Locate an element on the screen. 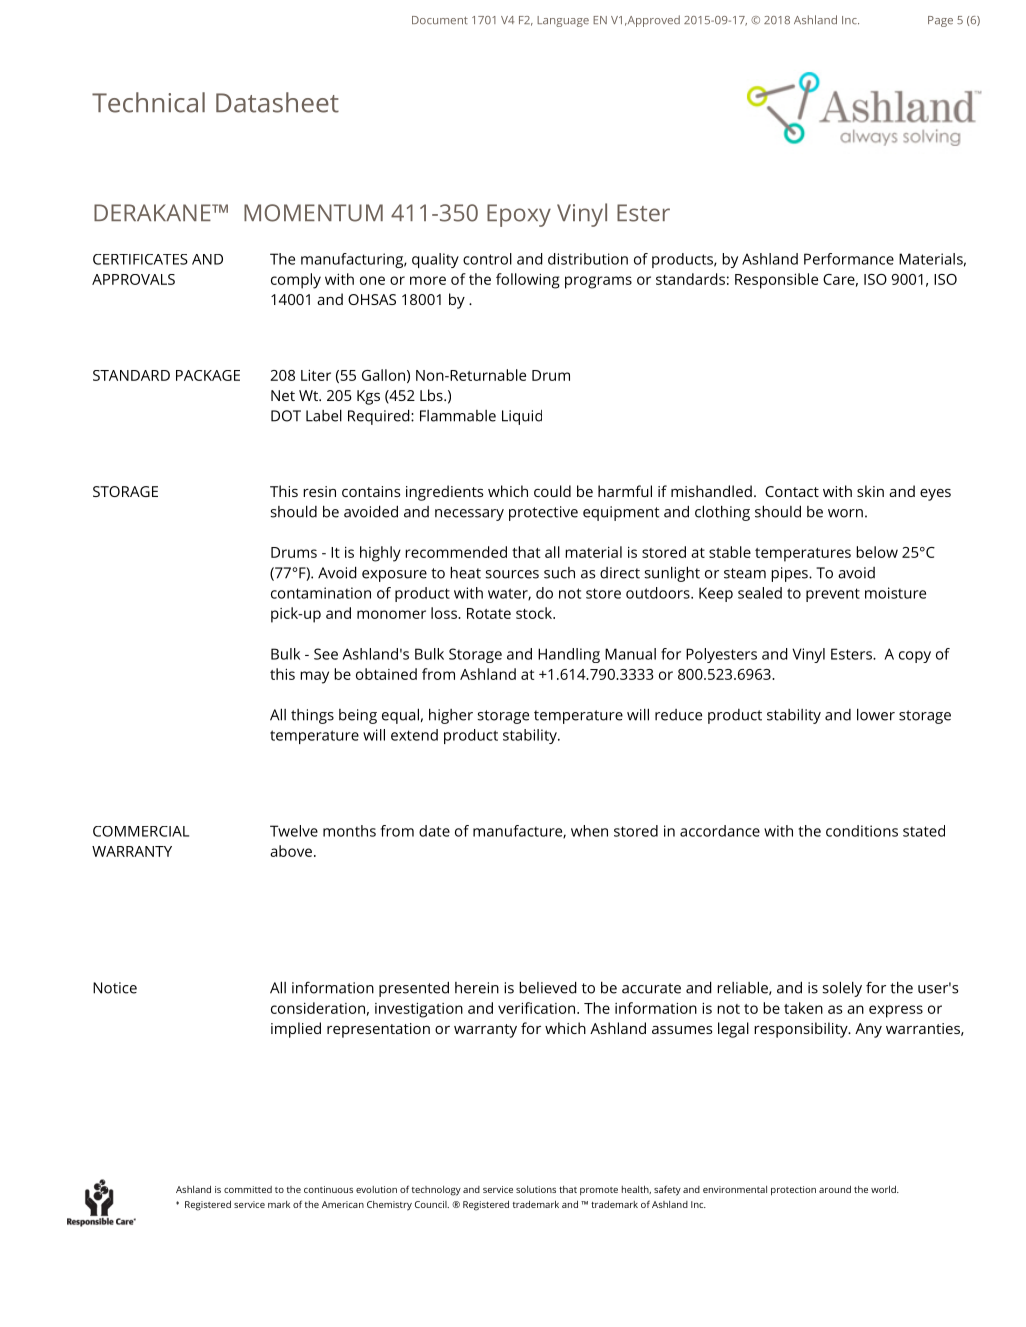  Datasheet is located at coordinates (277, 102).
